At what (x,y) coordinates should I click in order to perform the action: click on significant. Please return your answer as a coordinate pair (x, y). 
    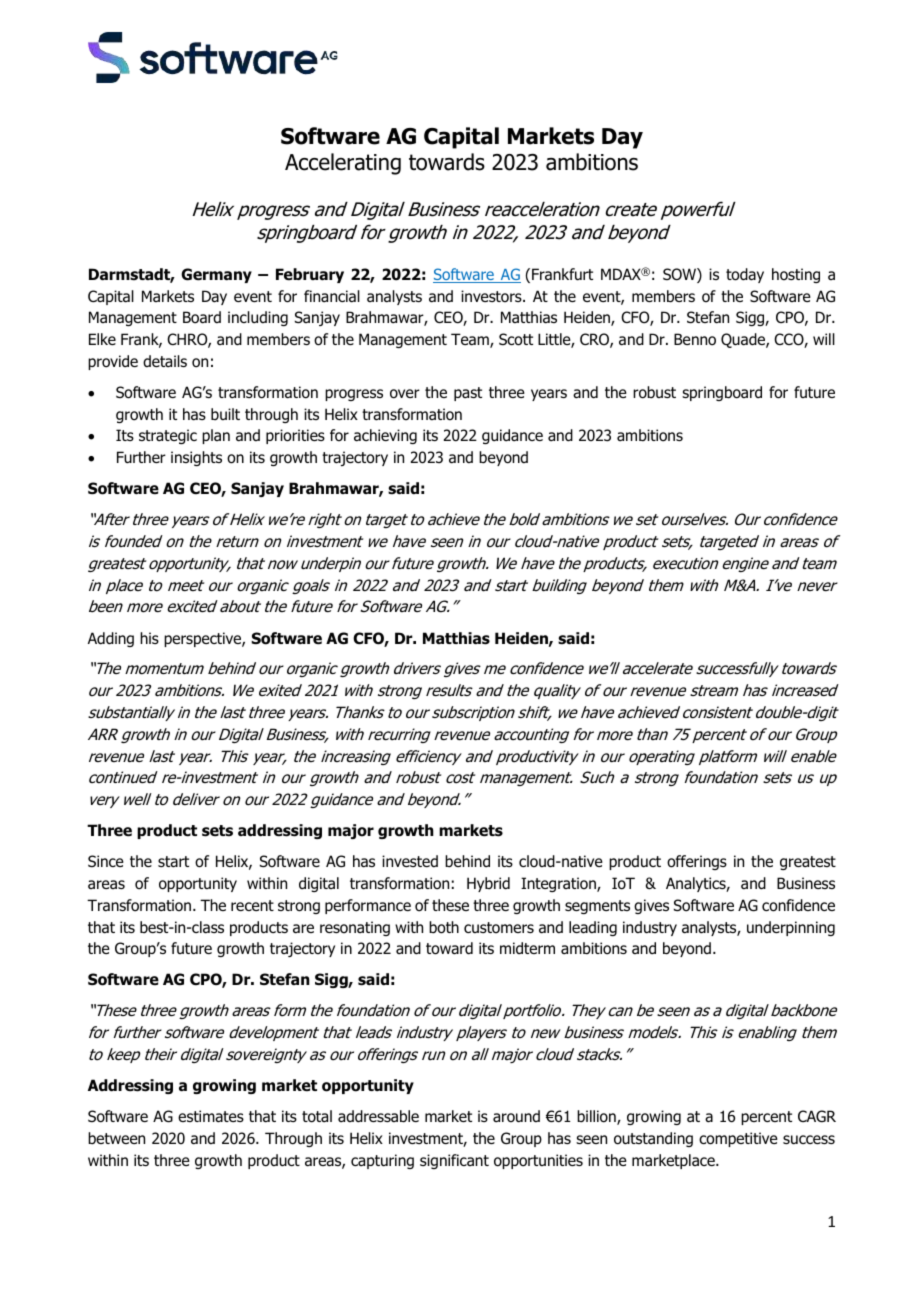
    Looking at the image, I should click on (454, 1161).
